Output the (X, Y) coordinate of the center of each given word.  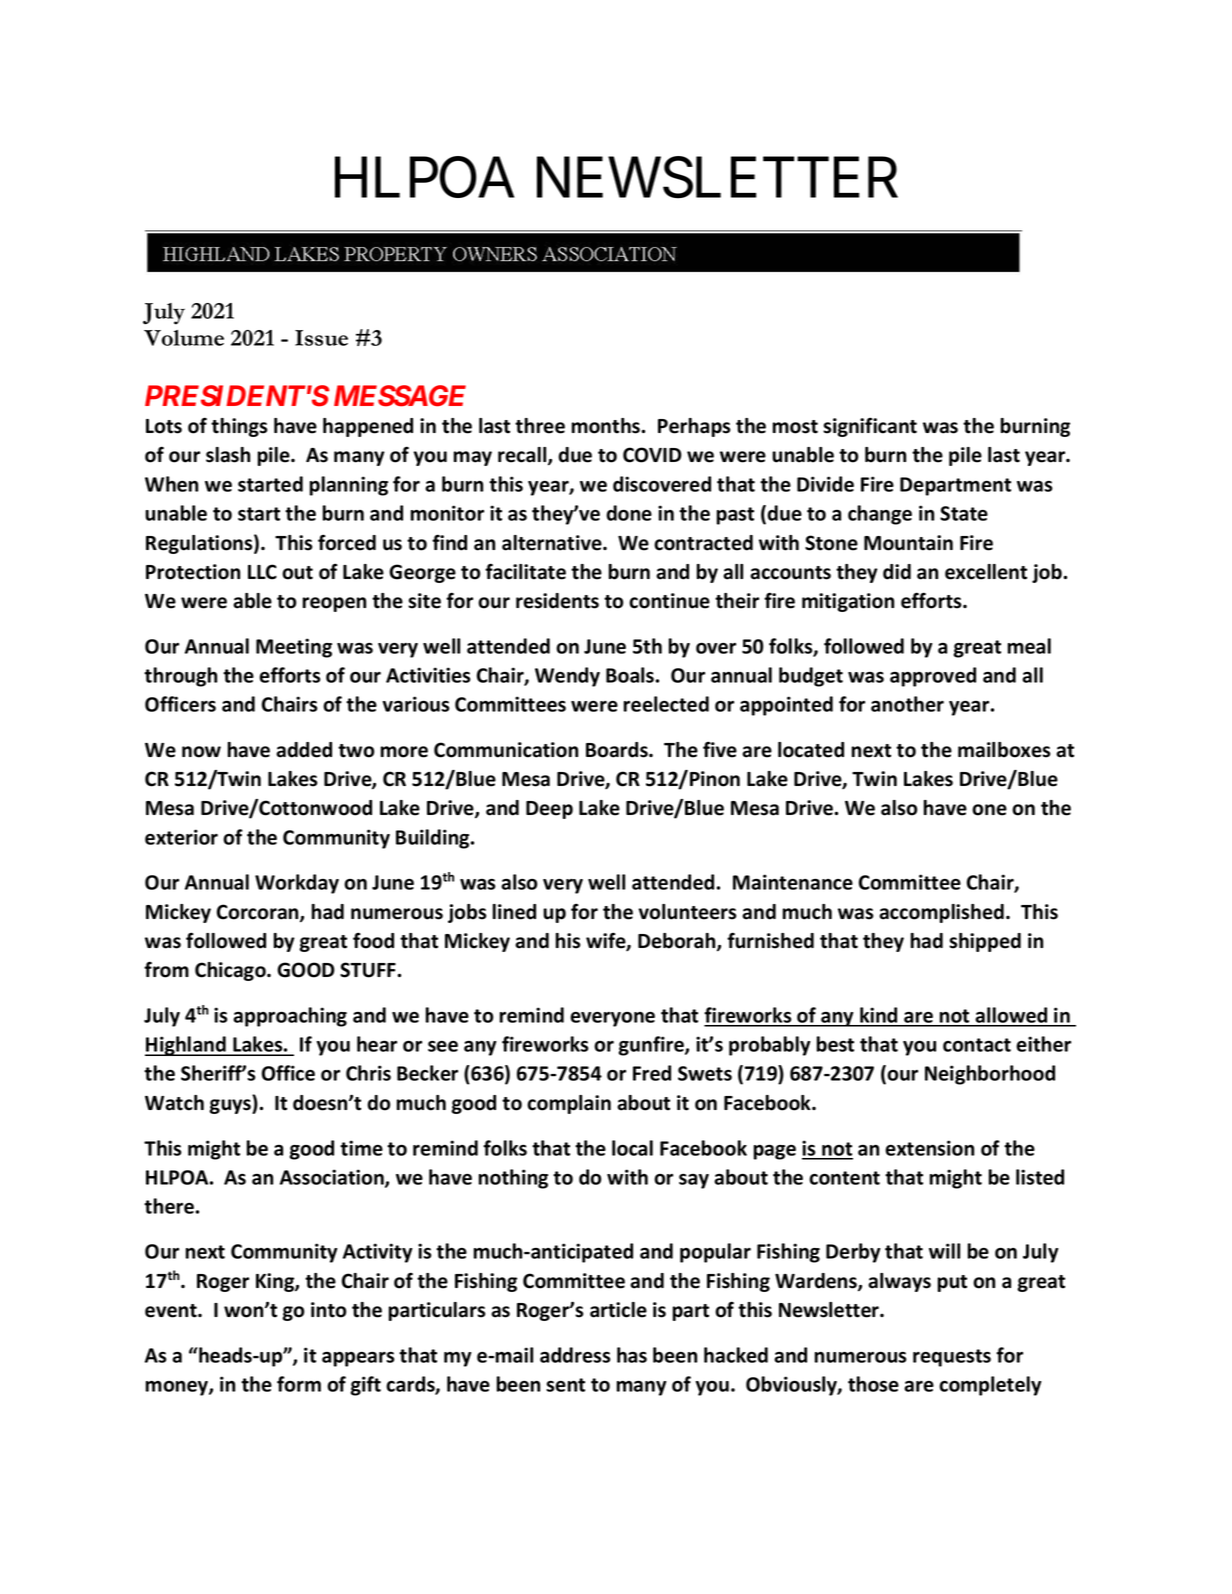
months (607, 426)
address (575, 1355)
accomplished (941, 913)
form (299, 1384)
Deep (549, 810)
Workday (297, 884)
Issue (321, 338)
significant (870, 427)
